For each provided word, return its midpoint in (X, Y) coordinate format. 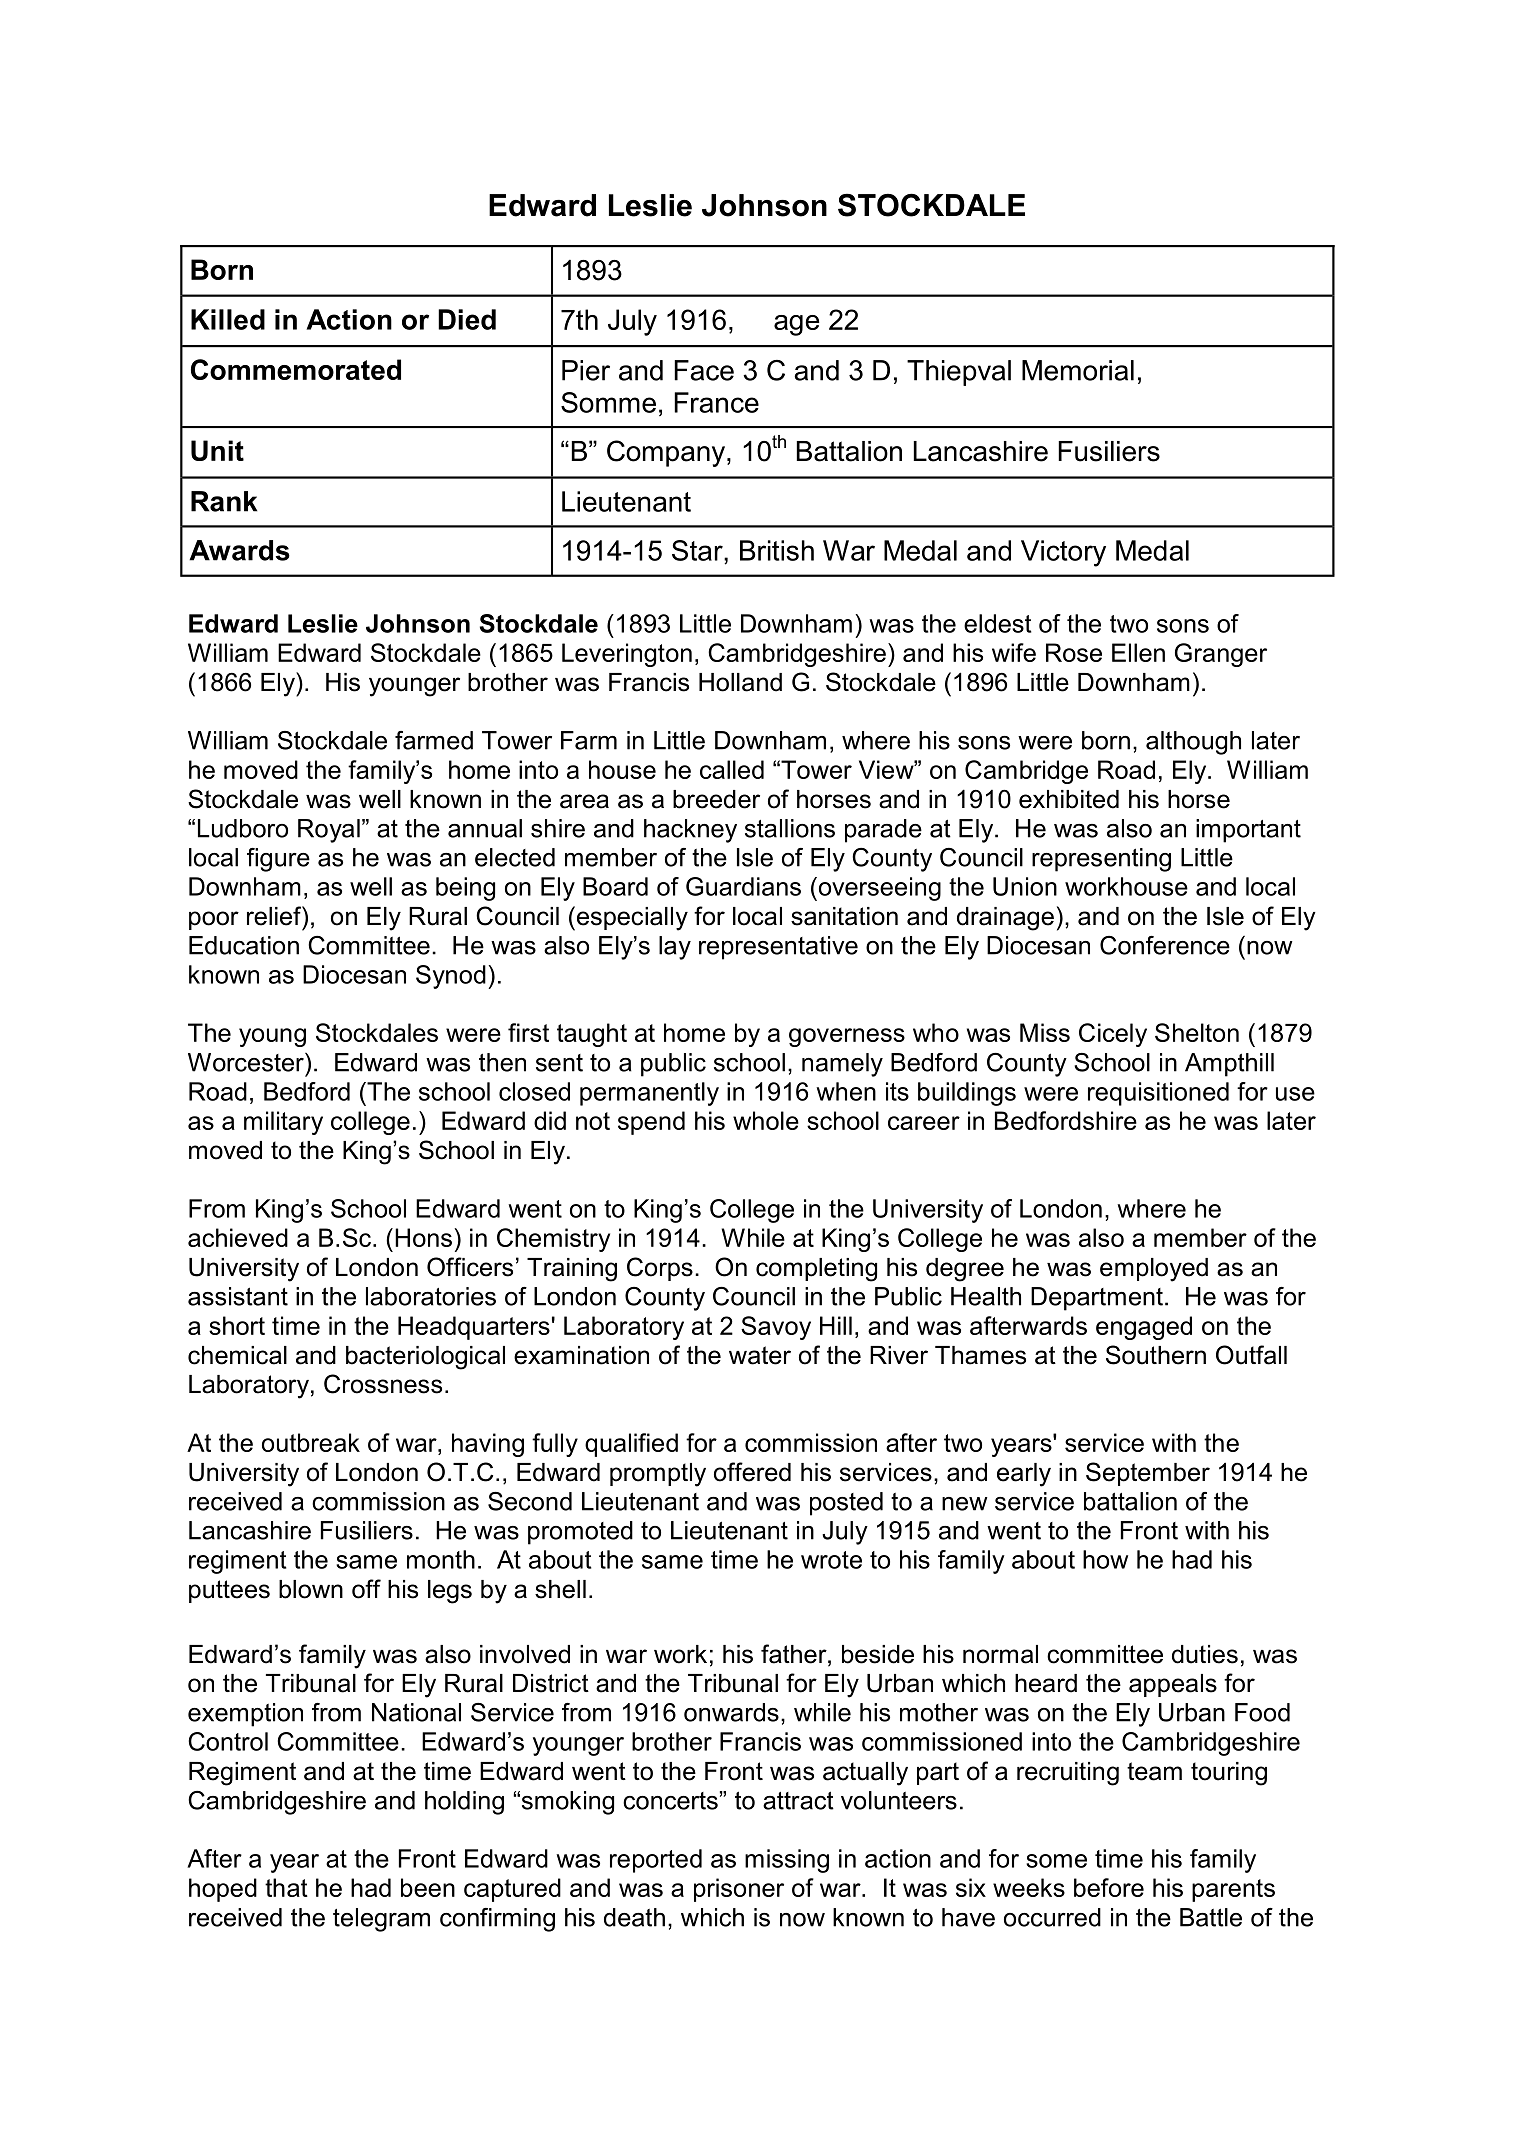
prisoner (739, 1890)
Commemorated (296, 369)
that (286, 1887)
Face (704, 370)
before (1109, 1887)
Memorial (1078, 370)
